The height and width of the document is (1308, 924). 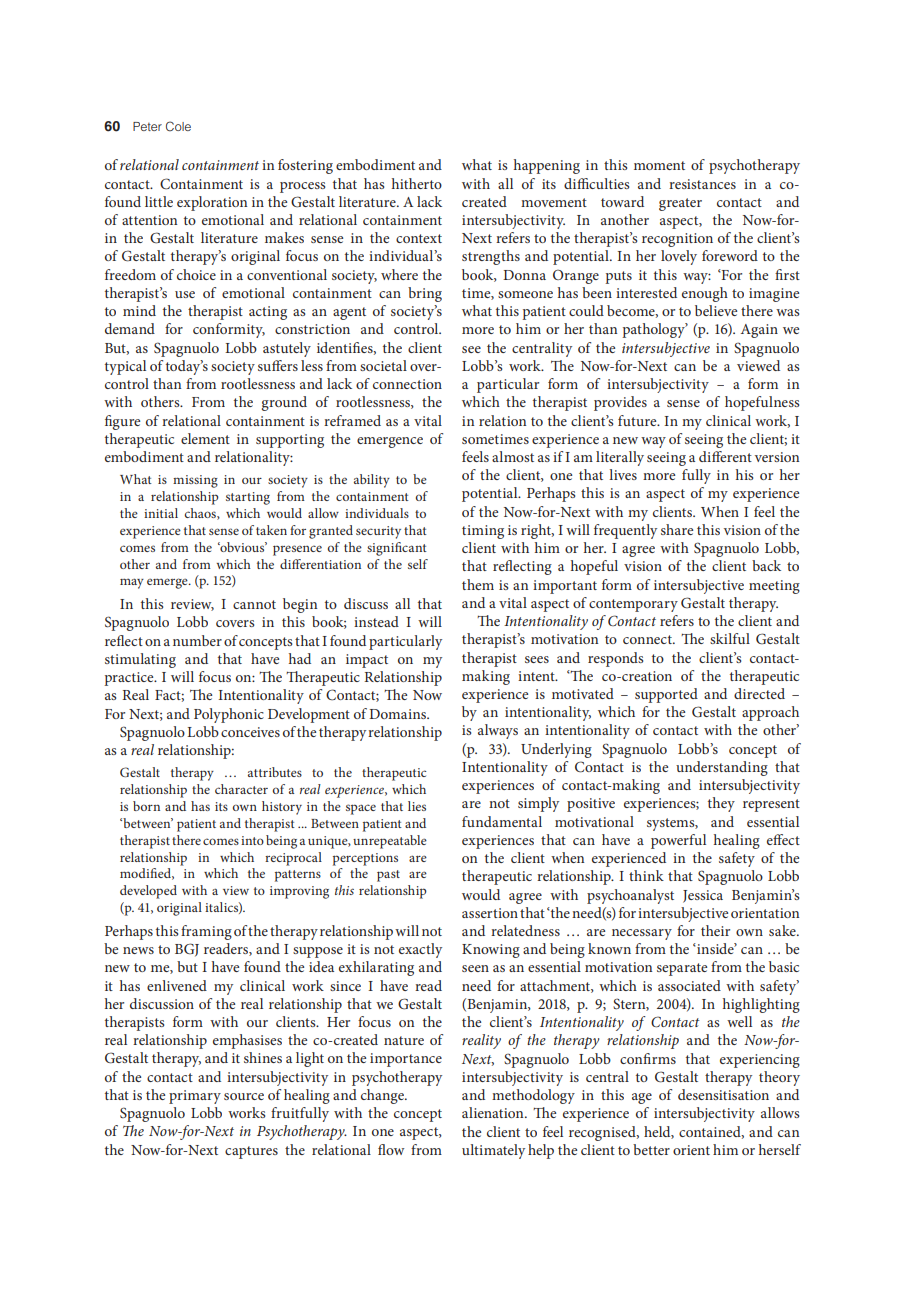 I want to click on character, so click(x=241, y=789).
